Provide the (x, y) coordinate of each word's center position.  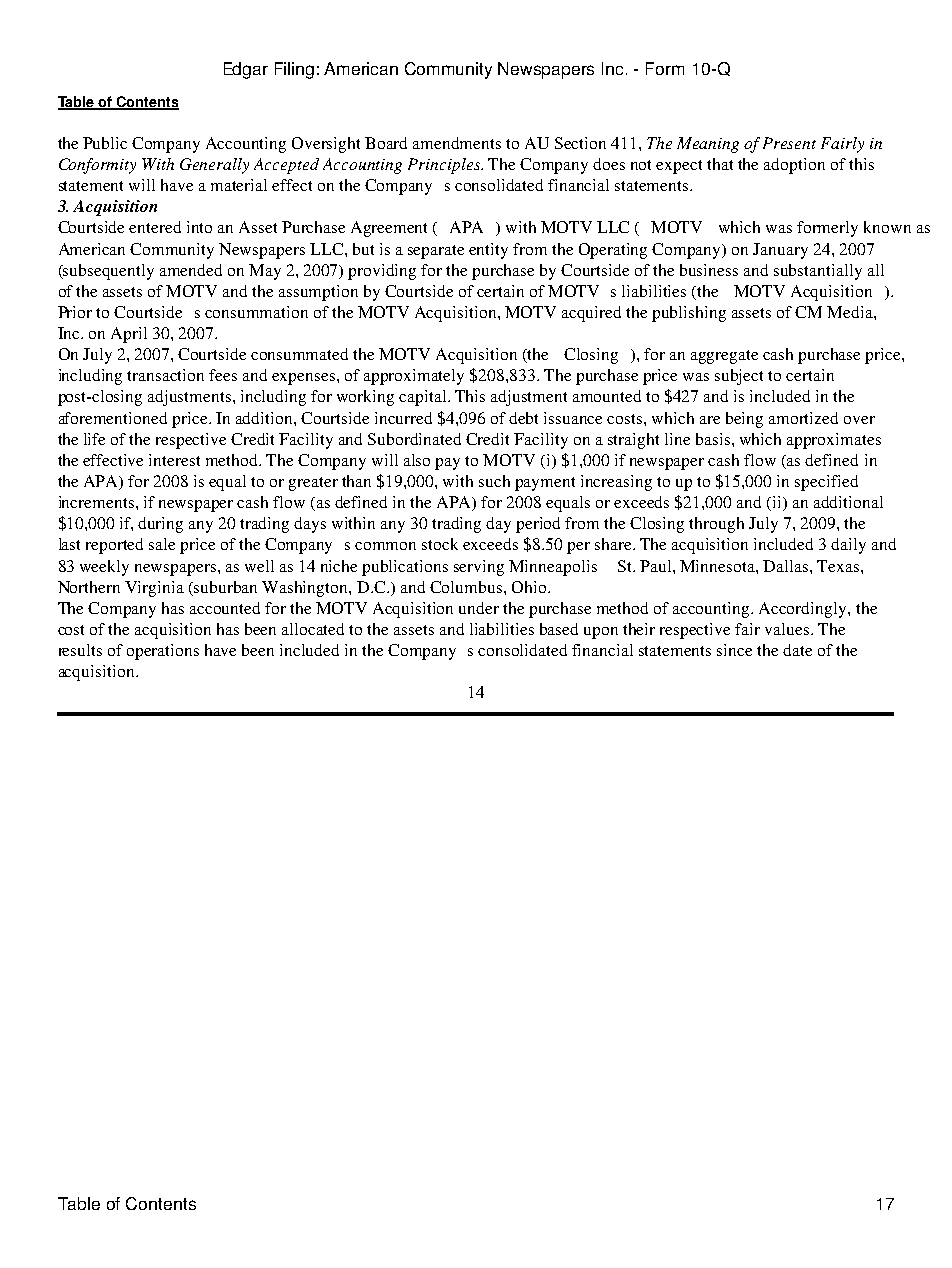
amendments (457, 143)
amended (191, 270)
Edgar (246, 70)
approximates (834, 441)
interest (174, 460)
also (417, 460)
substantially (818, 272)
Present (789, 143)
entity (488, 251)
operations (163, 652)
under (479, 608)
